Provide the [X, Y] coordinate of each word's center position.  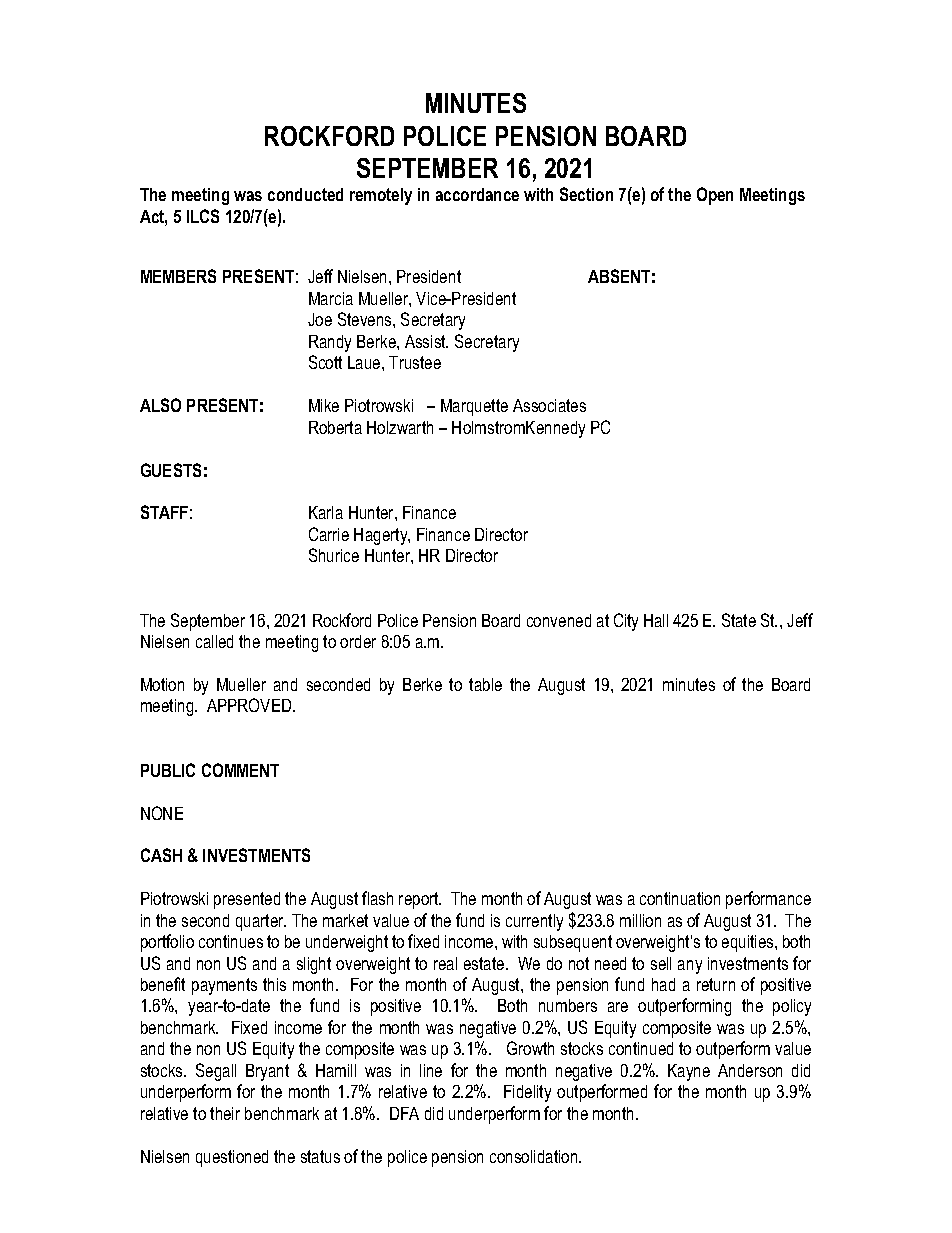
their [225, 1113]
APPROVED [250, 705]
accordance [477, 194]
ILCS [203, 216]
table [485, 684]
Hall [656, 620]
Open [715, 196]
